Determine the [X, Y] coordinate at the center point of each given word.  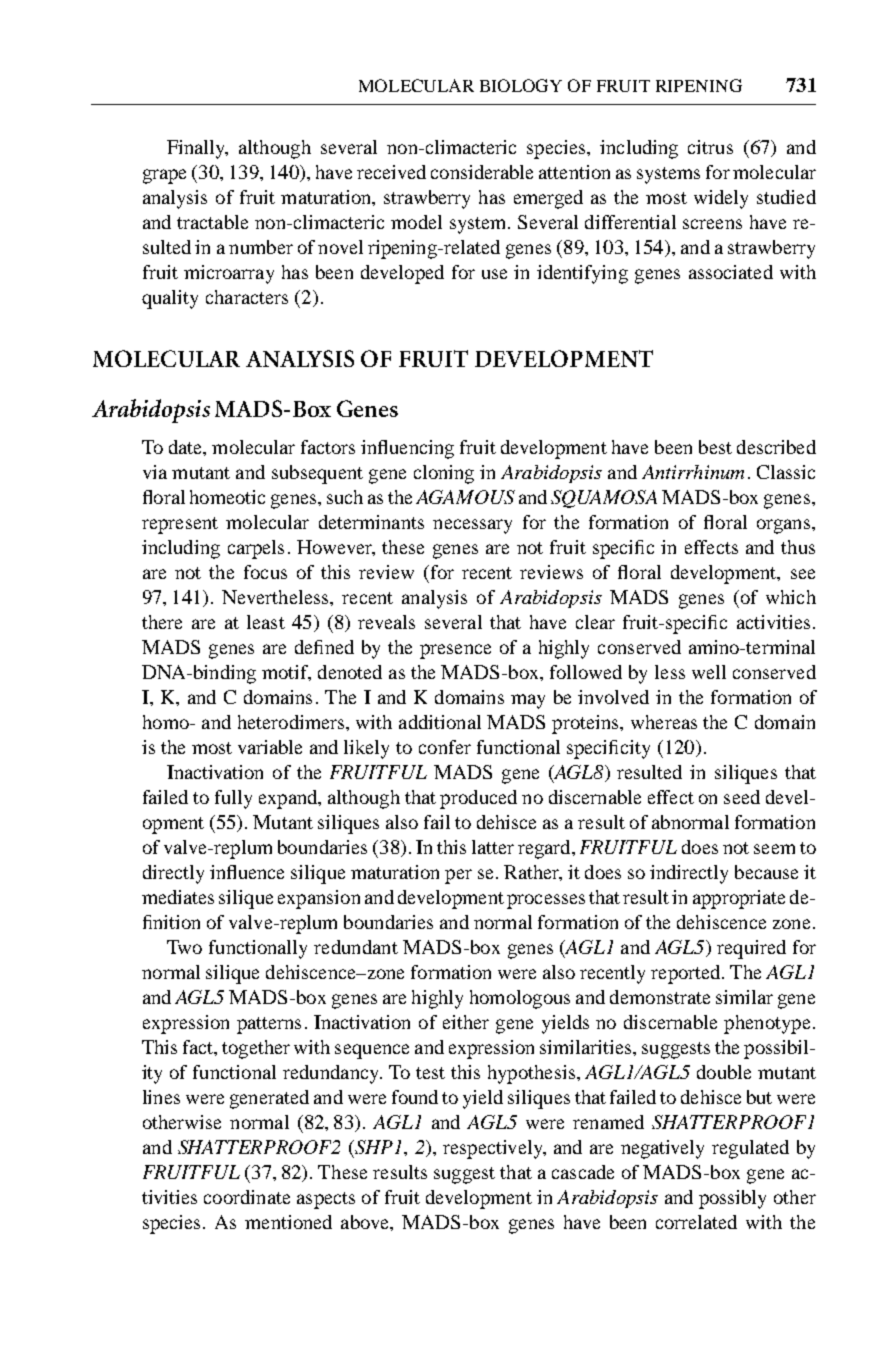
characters [247, 297]
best [715, 447]
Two [184, 947]
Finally [197, 149]
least [266, 622]
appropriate [739, 899]
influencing [407, 449]
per [458, 876]
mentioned [288, 1222]
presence [455, 651]
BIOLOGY [521, 85]
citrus [710, 147]
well [709, 672]
